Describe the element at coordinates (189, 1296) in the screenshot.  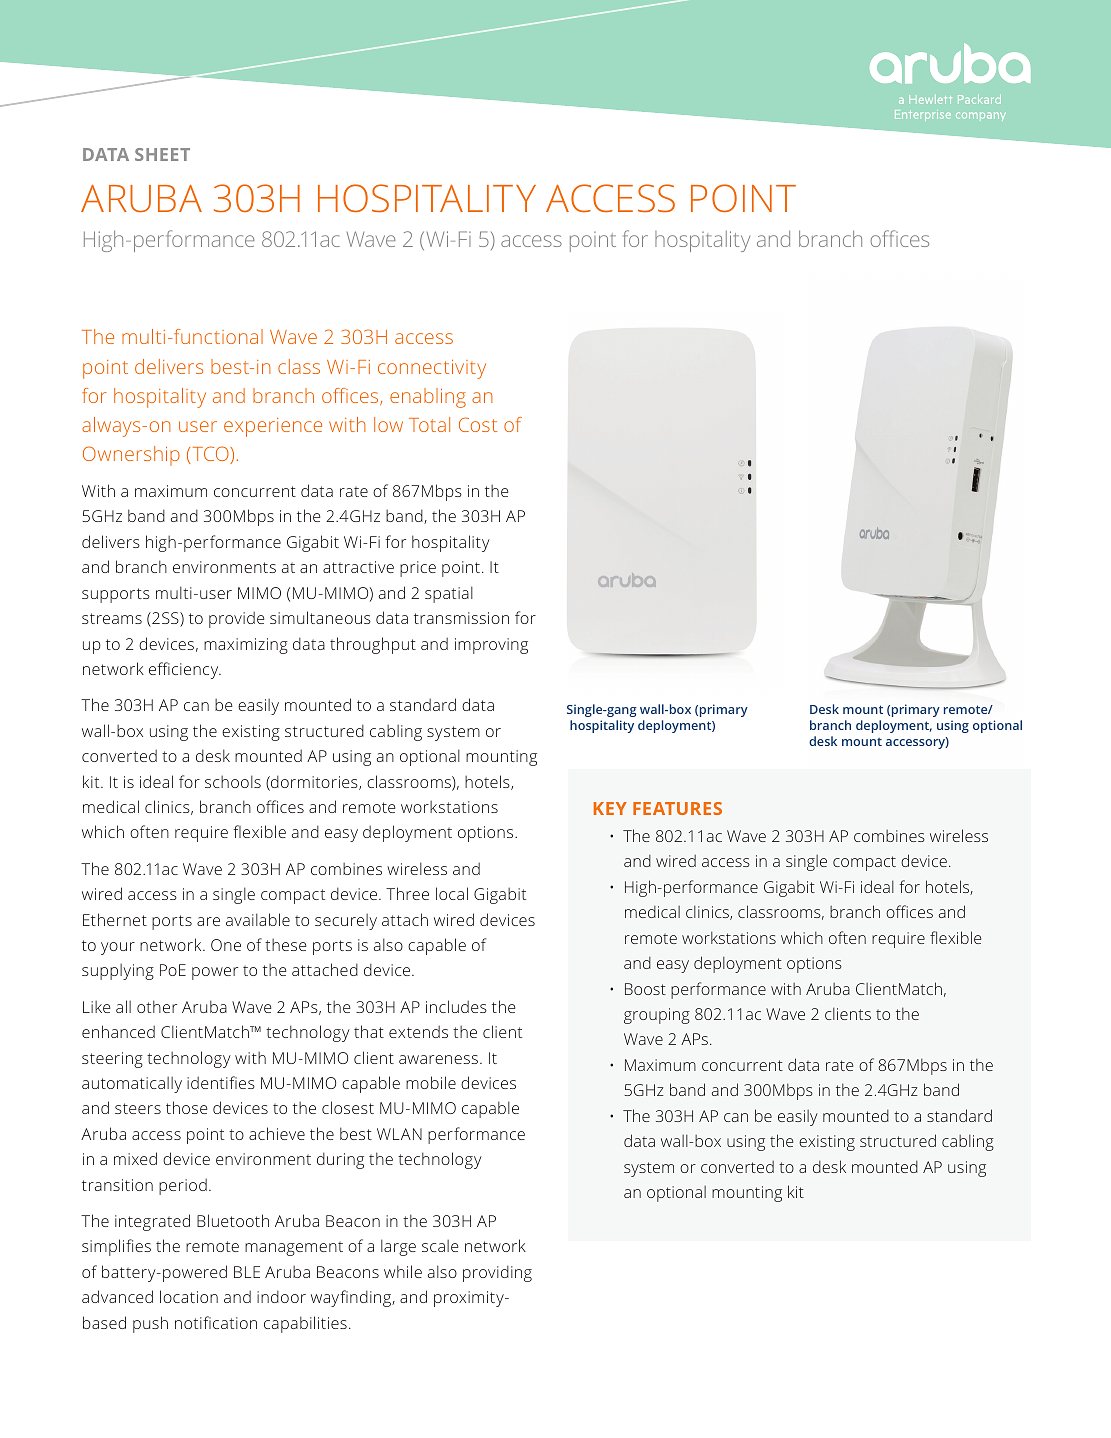
I see `location` at that location.
